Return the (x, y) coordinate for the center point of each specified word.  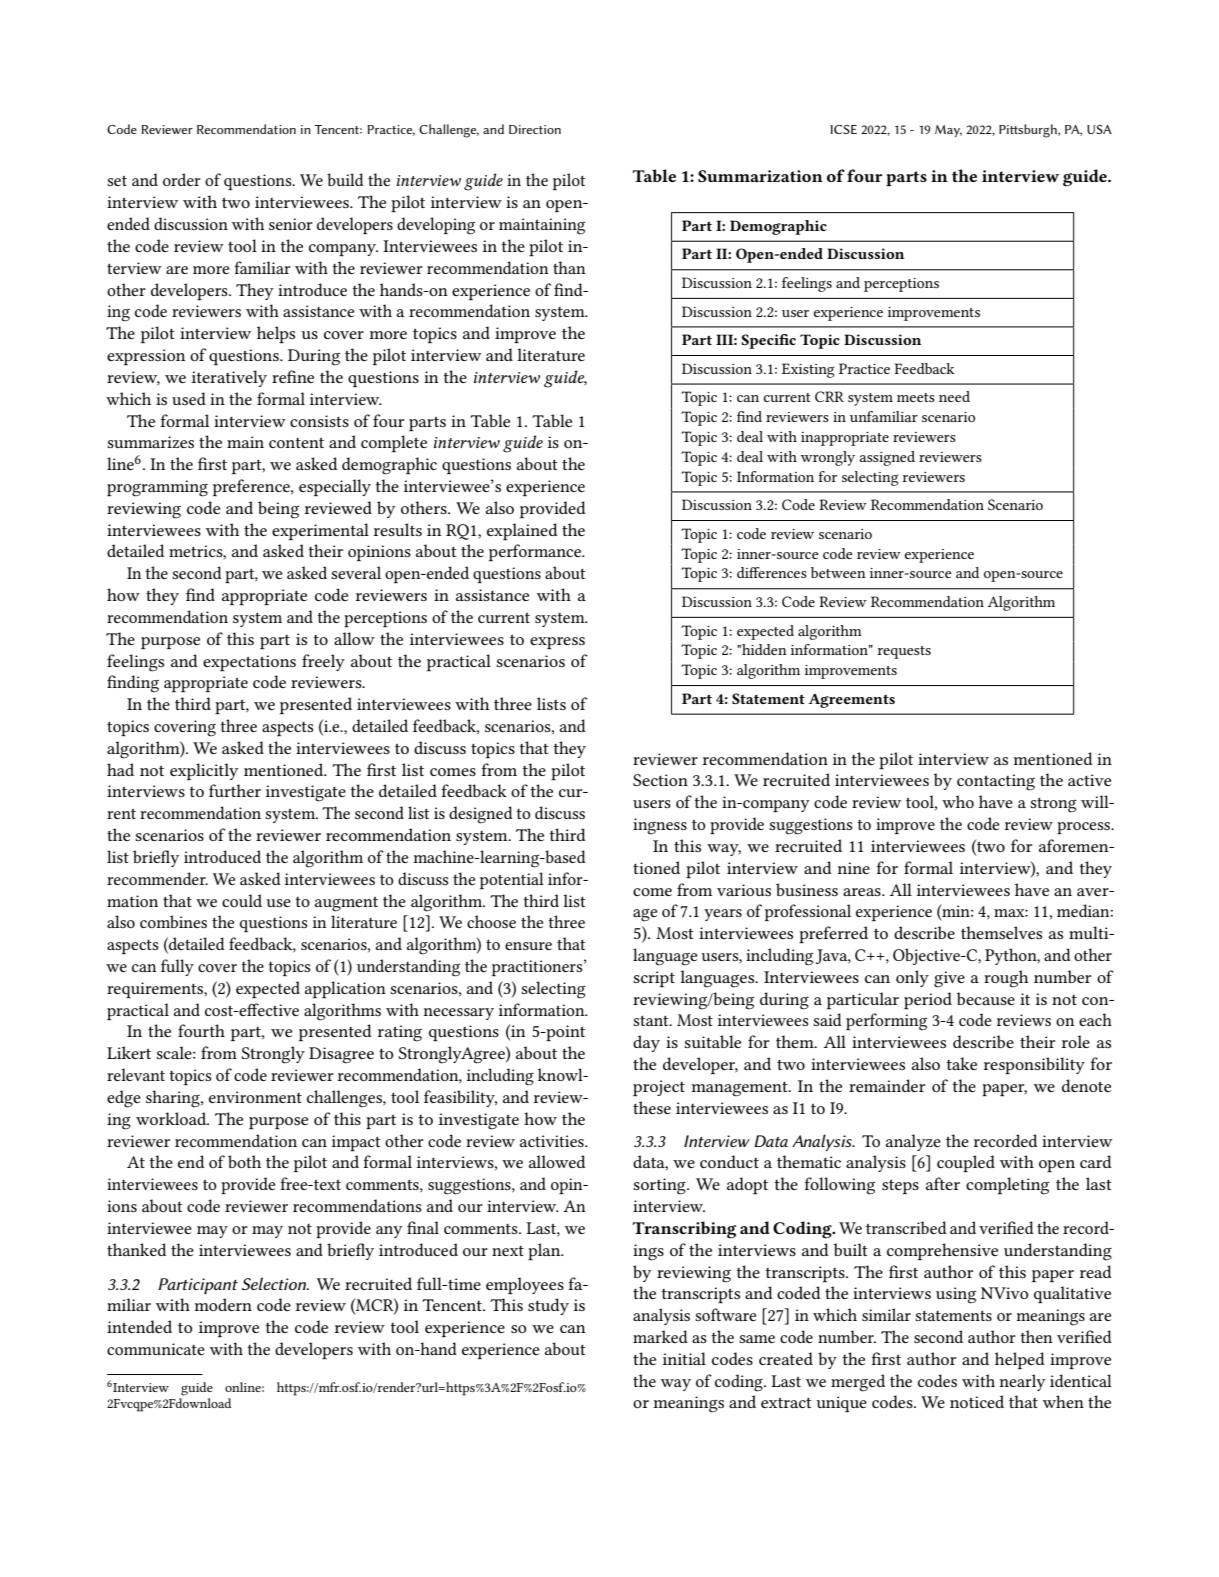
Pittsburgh (1029, 131)
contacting (996, 782)
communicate (156, 1349)
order (181, 179)
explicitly (204, 771)
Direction (535, 129)
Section (660, 780)
